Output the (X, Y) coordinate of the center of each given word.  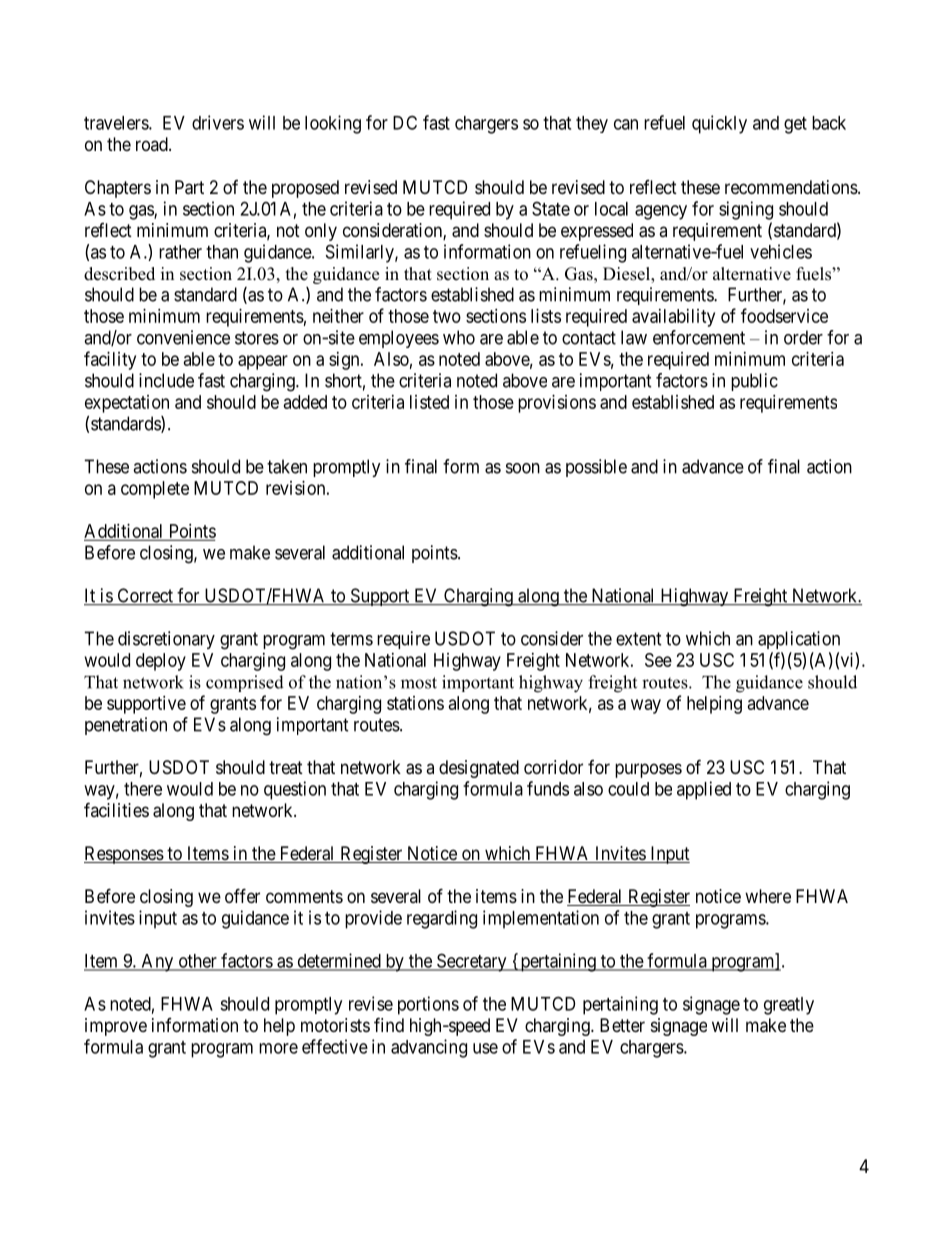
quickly (719, 124)
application (799, 640)
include (166, 380)
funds (548, 788)
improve (116, 1027)
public (754, 382)
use (485, 1048)
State (551, 208)
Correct (145, 596)
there (143, 789)
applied (704, 790)
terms (351, 639)
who (459, 337)
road (153, 144)
